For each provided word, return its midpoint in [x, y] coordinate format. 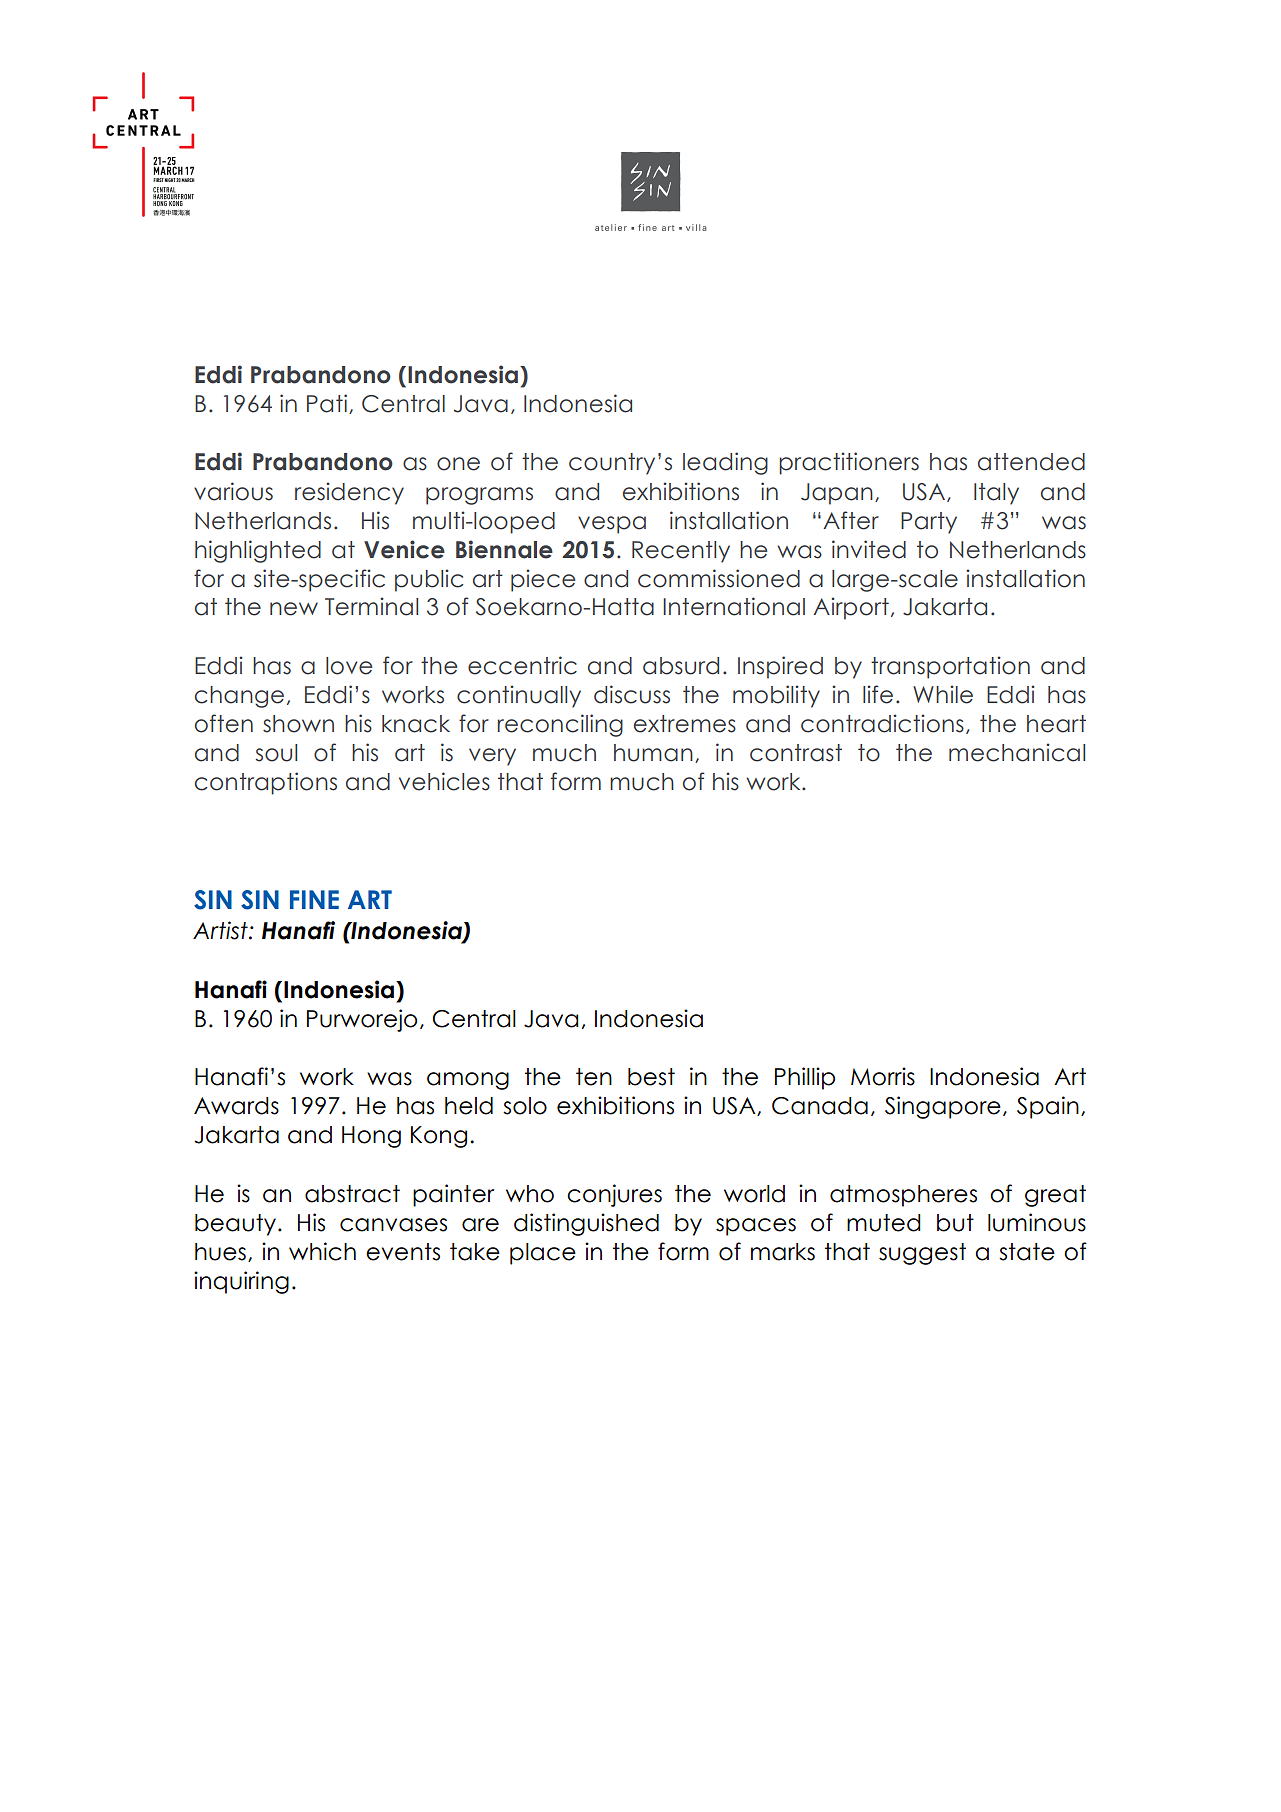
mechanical [1017, 752]
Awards [236, 1106]
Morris [883, 1076]
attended [1031, 462]
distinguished [586, 1224]
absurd [681, 666]
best [651, 1077]
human [653, 753]
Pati [327, 403]
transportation [950, 667]
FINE [314, 899]
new [294, 609]
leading [725, 463]
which [322, 1251]
